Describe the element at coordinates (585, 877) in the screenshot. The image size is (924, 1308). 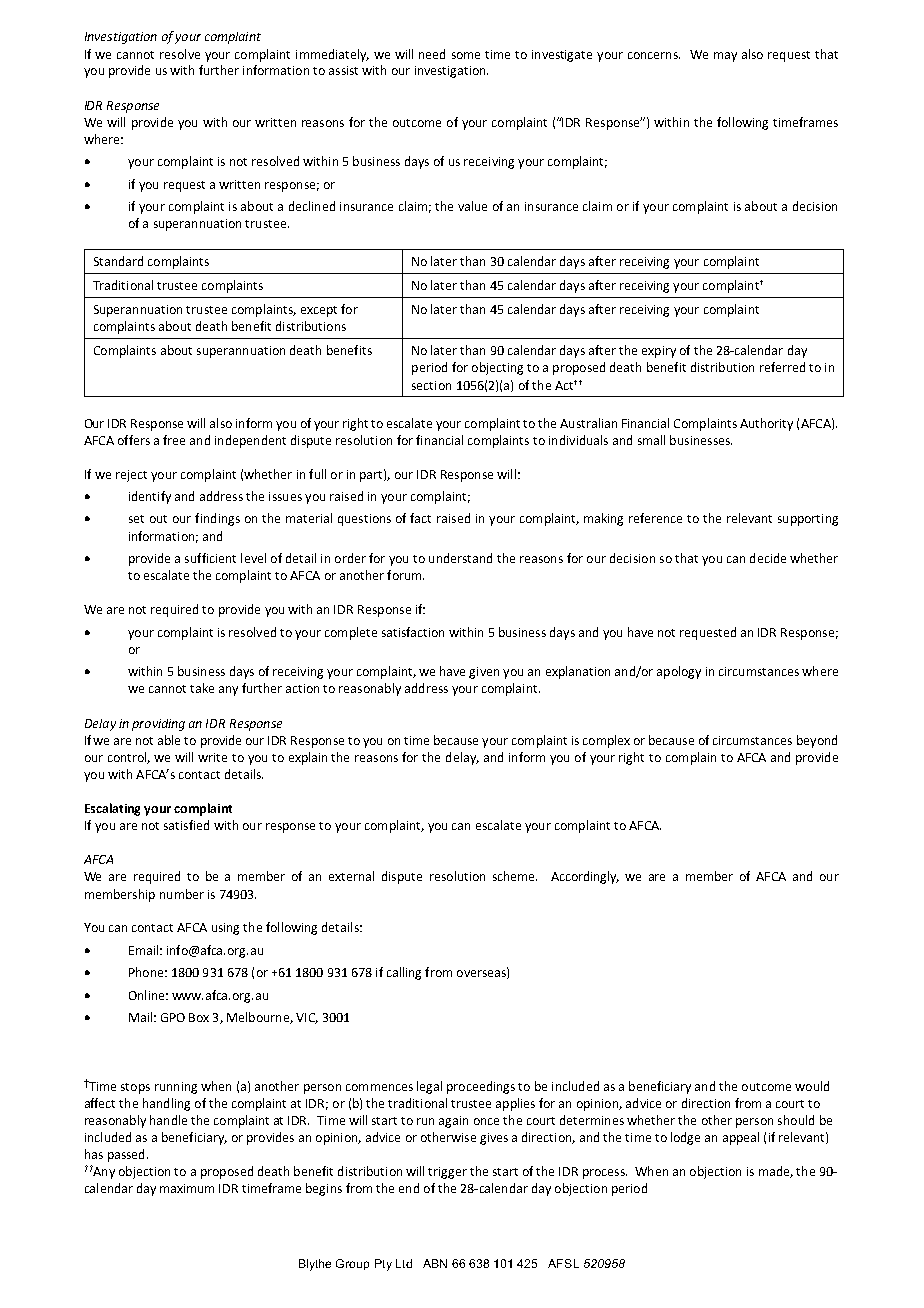
I see `Accordingly` at that location.
